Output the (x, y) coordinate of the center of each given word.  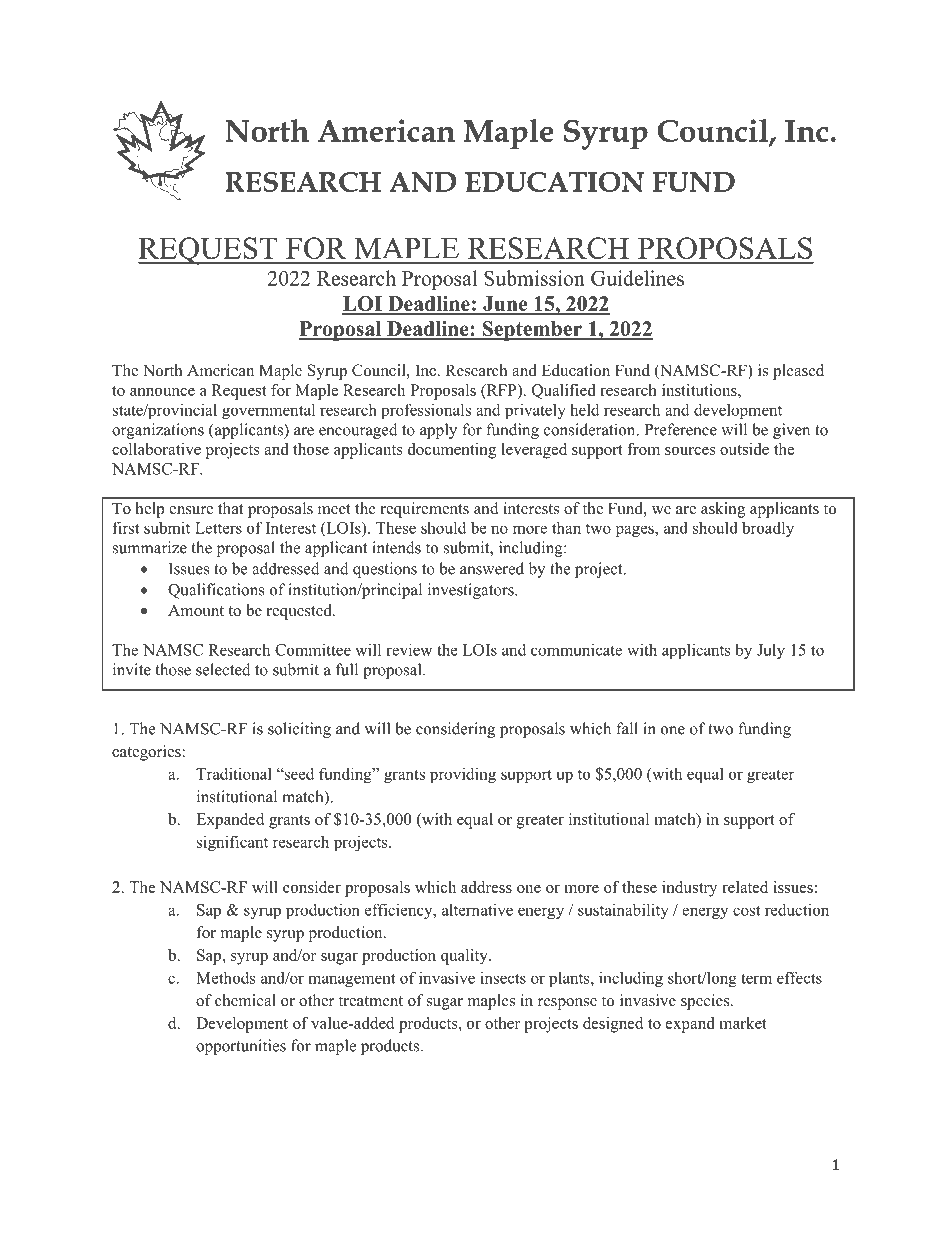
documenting (452, 451)
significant (232, 843)
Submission (534, 278)
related (745, 887)
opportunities (241, 1047)
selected (223, 669)
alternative (477, 909)
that (230, 508)
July (771, 651)
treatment (371, 1001)
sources (690, 451)
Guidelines (637, 278)
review (409, 650)
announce (162, 392)
